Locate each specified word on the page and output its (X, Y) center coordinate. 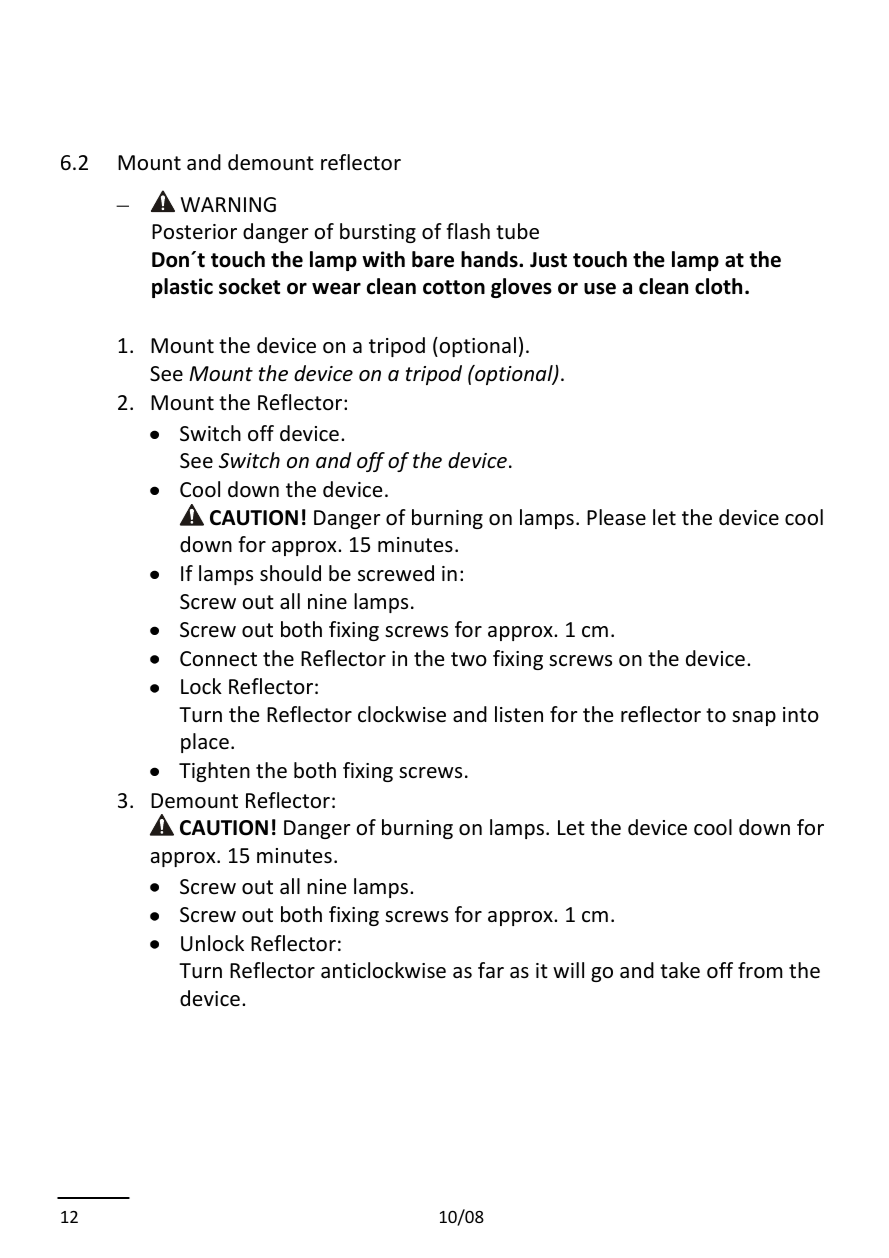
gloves (521, 288)
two (469, 659)
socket (249, 286)
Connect (218, 659)
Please (616, 517)
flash (468, 231)
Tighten (214, 772)
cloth (718, 286)
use (600, 289)
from (760, 970)
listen (519, 714)
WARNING (228, 204)
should (290, 573)
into (801, 714)
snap (754, 718)
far (491, 970)
